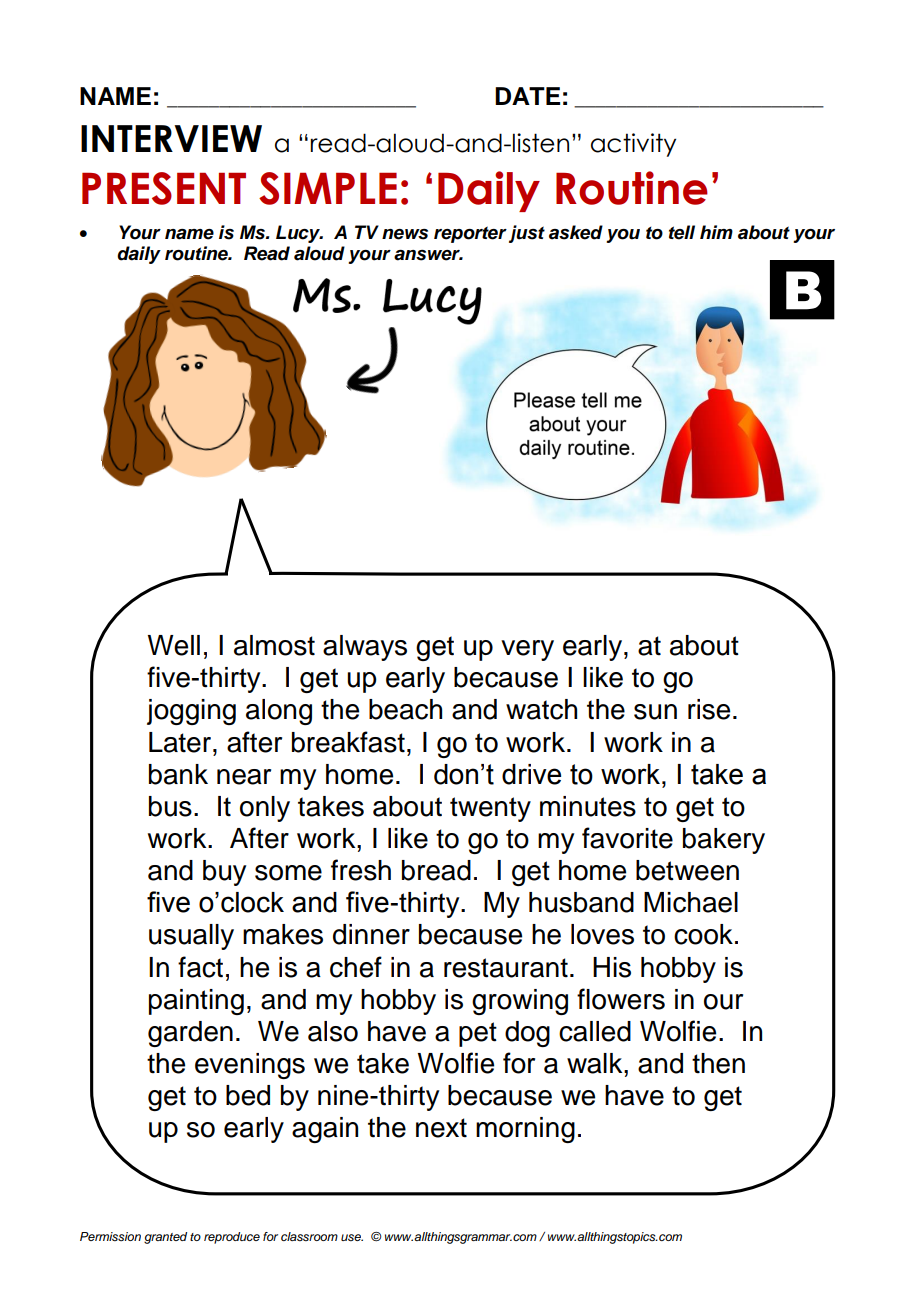  What do you see at coordinates (405, 709) in the document?
I see `beach` at bounding box center [405, 709].
